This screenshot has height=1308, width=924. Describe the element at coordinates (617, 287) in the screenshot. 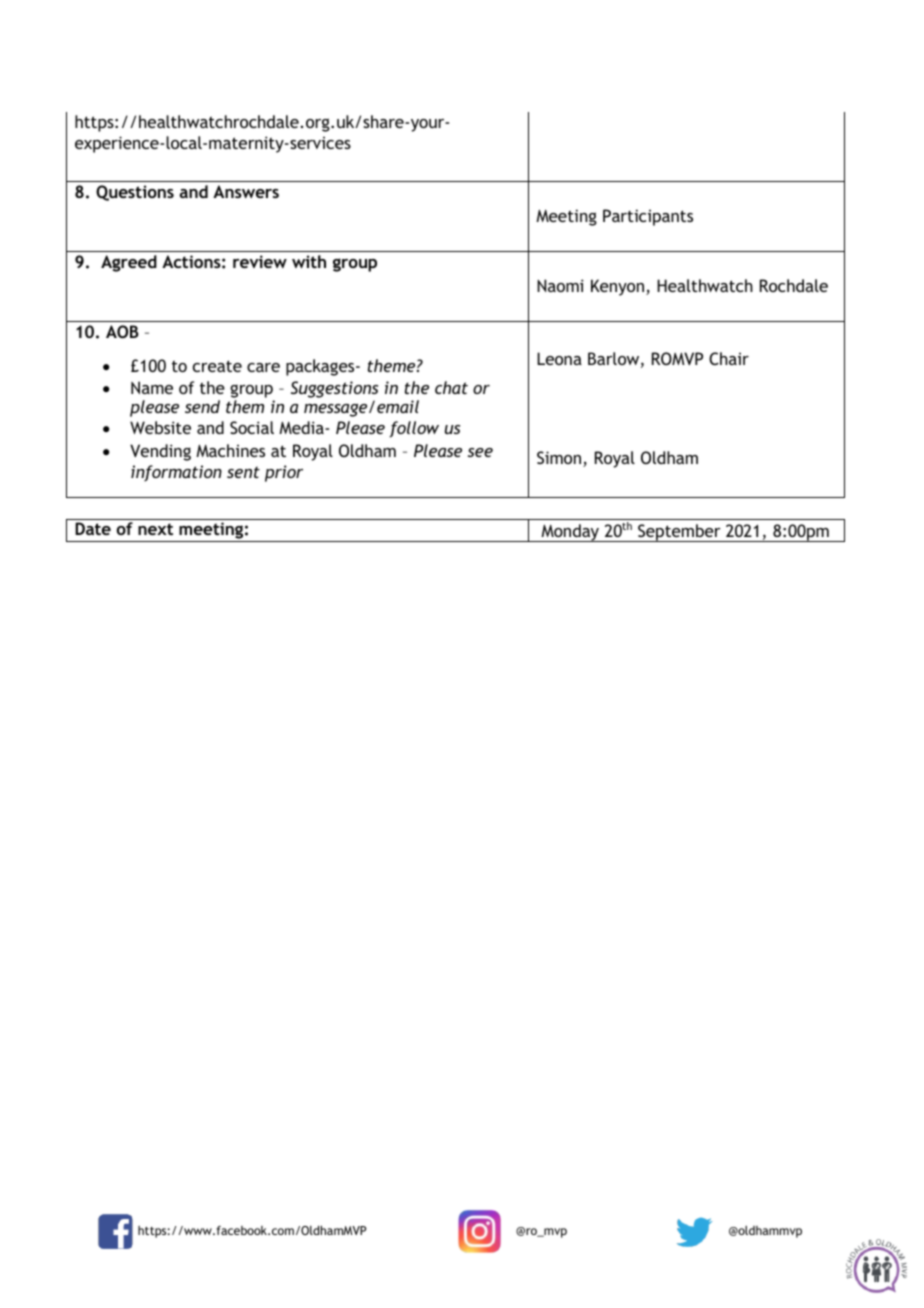

I see `Kenyon` at that location.
